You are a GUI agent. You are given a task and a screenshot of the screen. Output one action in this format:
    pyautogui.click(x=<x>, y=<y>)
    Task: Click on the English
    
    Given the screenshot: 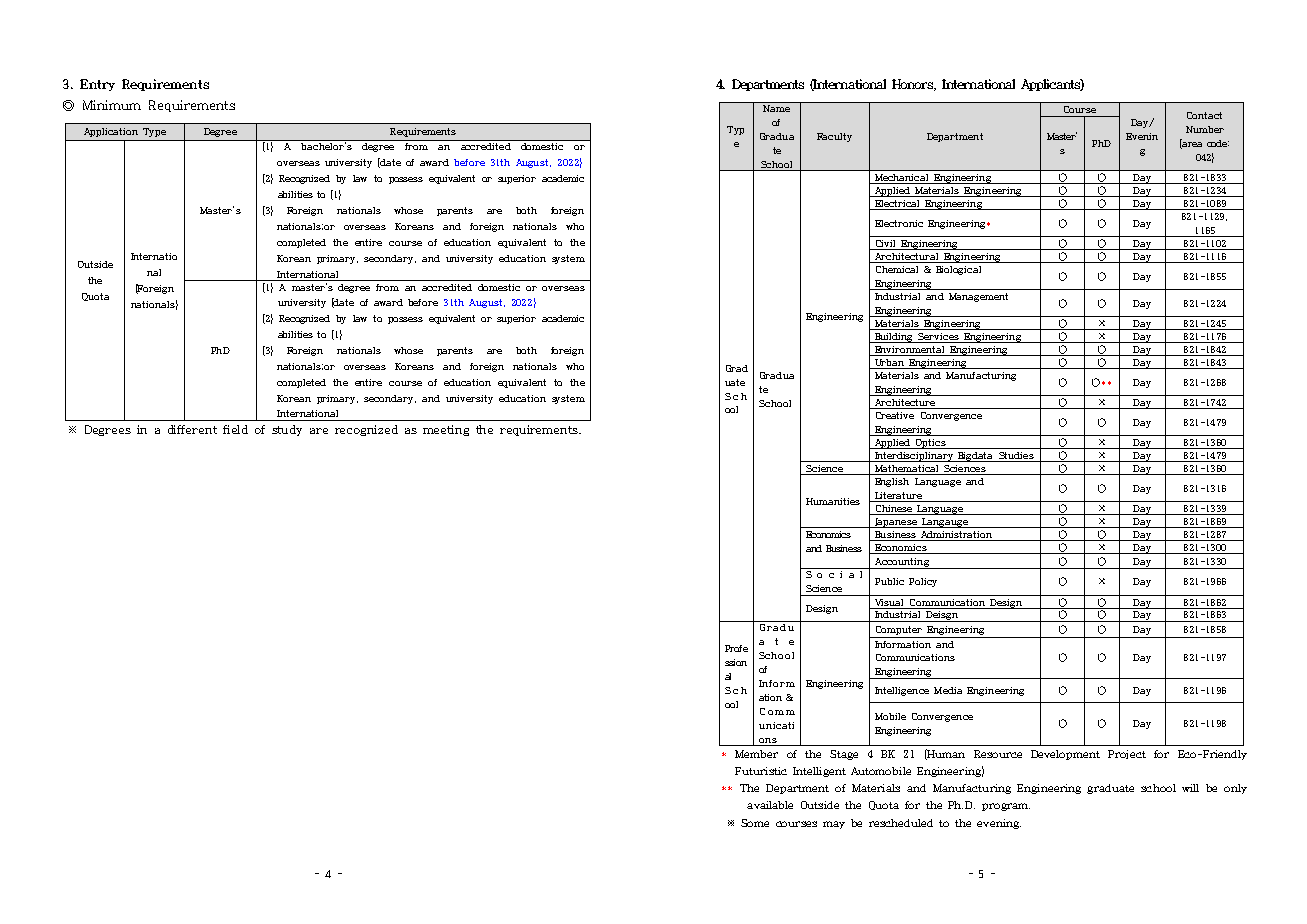 What is the action you would take?
    pyautogui.click(x=892, y=482)
